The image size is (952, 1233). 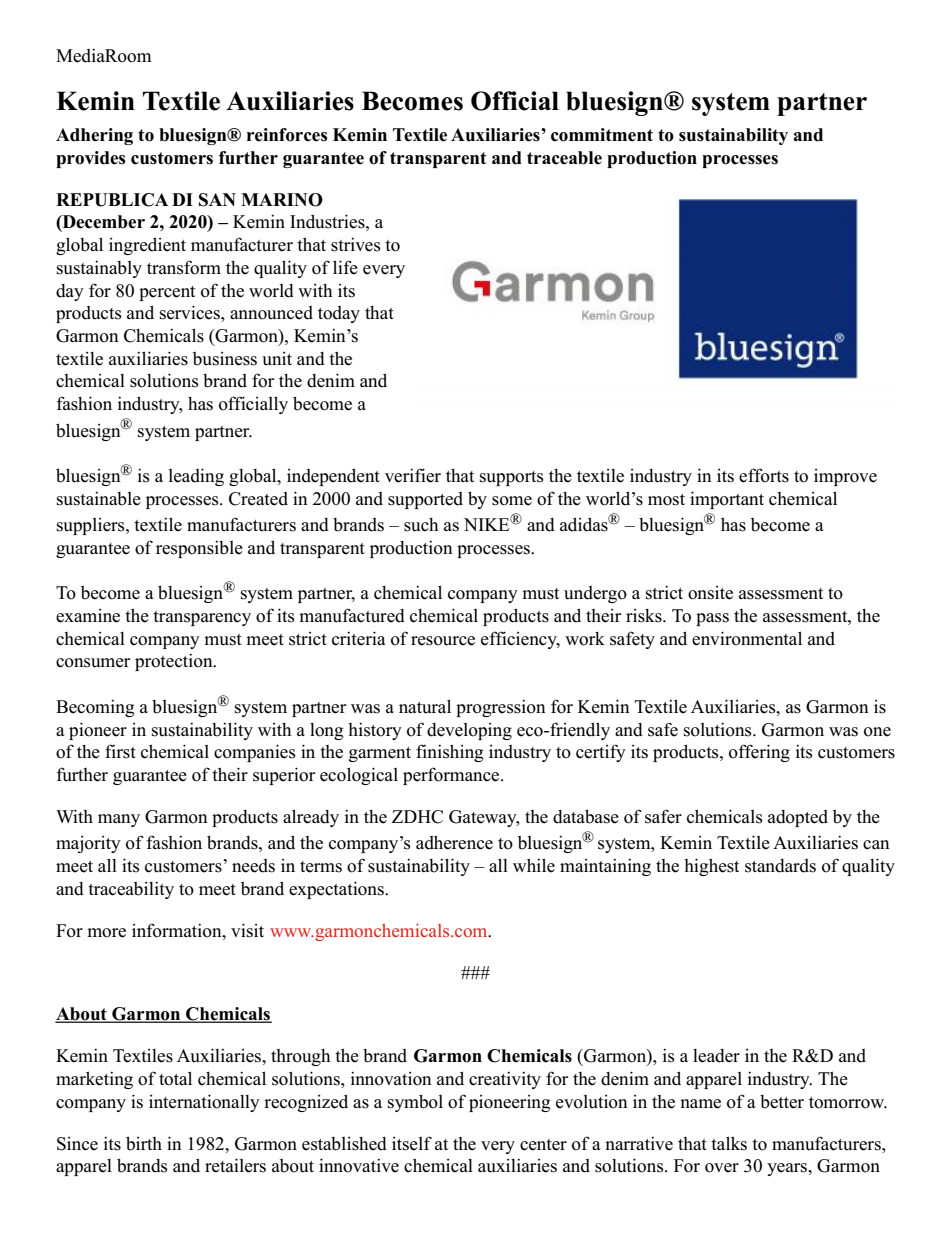 What do you see at coordinates (119, 820) in the image?
I see `many` at bounding box center [119, 820].
